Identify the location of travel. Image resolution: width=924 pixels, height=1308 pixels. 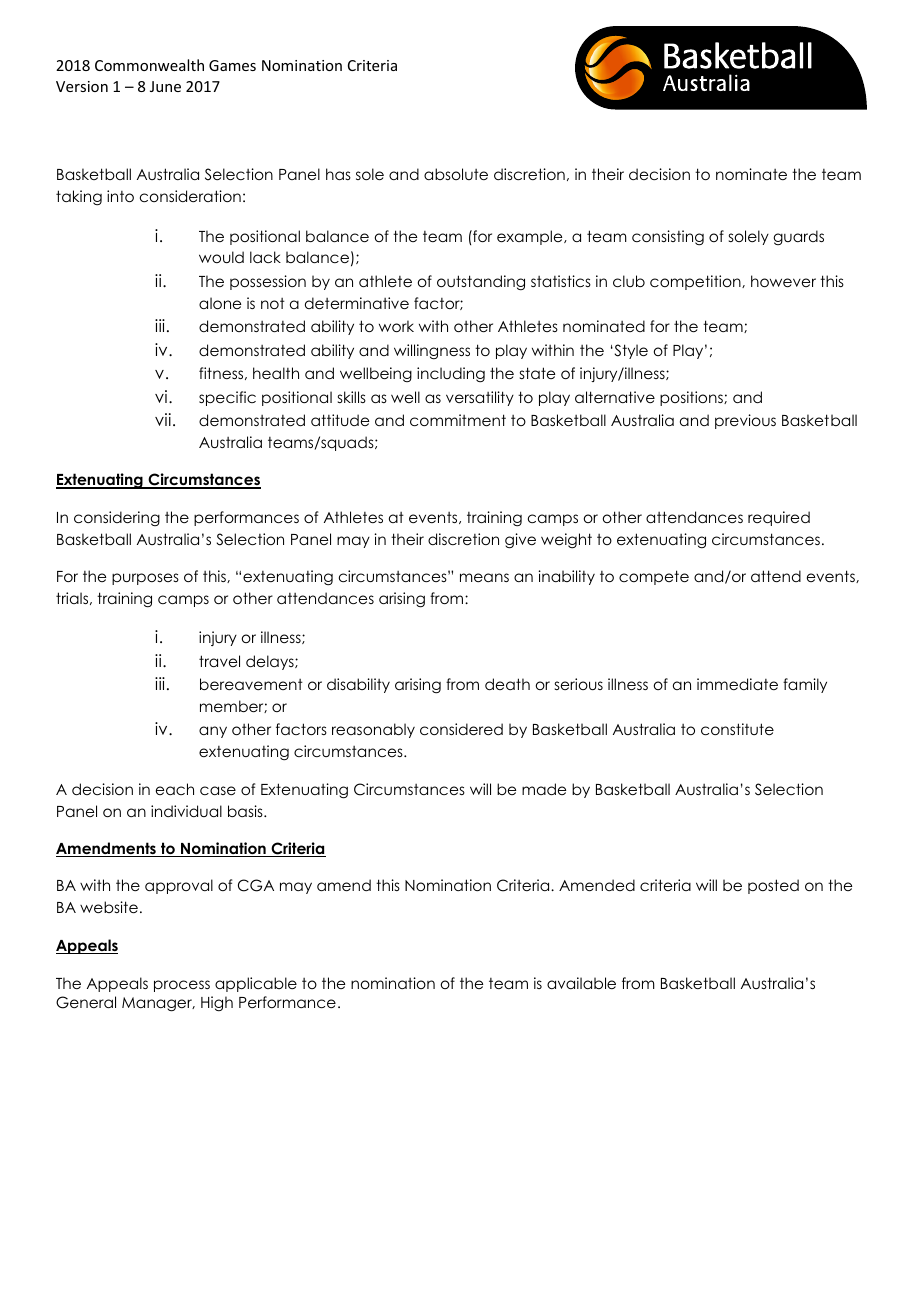
(219, 661).
